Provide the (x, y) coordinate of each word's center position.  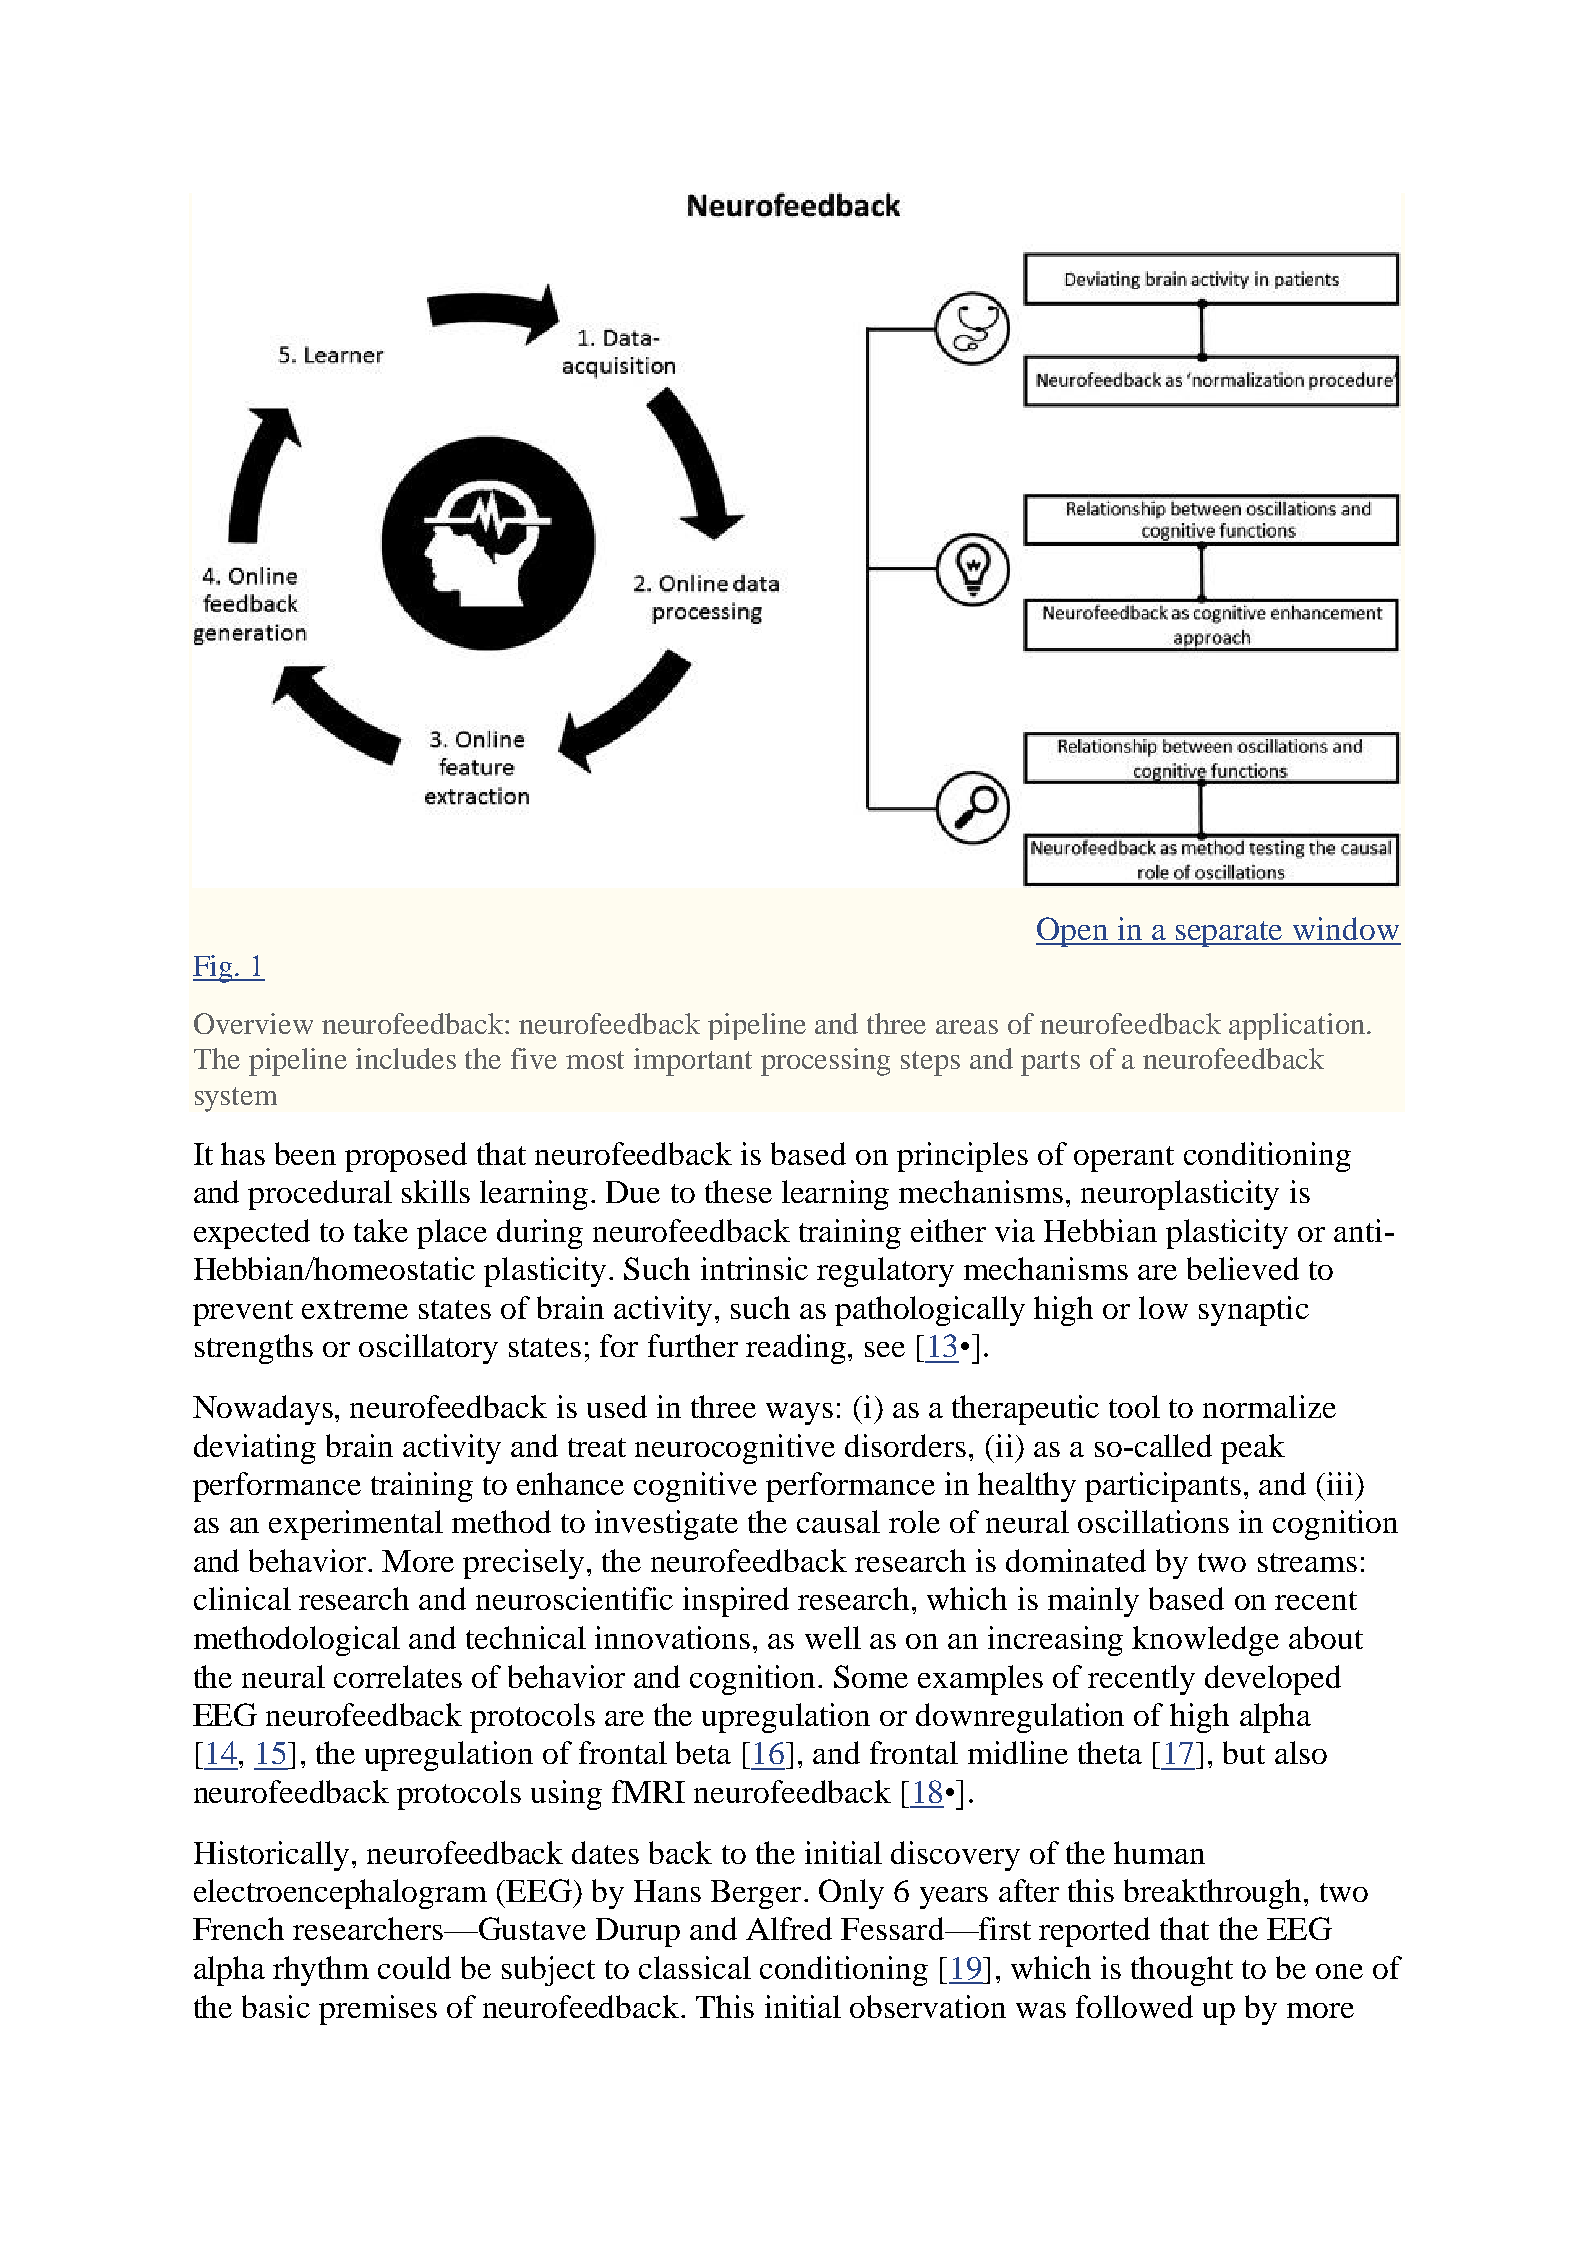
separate (1230, 934)
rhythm (321, 1971)
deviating (255, 1449)
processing (825, 1062)
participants (1163, 1487)
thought (1182, 1971)
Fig (214, 969)
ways (799, 1414)
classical (695, 1967)
